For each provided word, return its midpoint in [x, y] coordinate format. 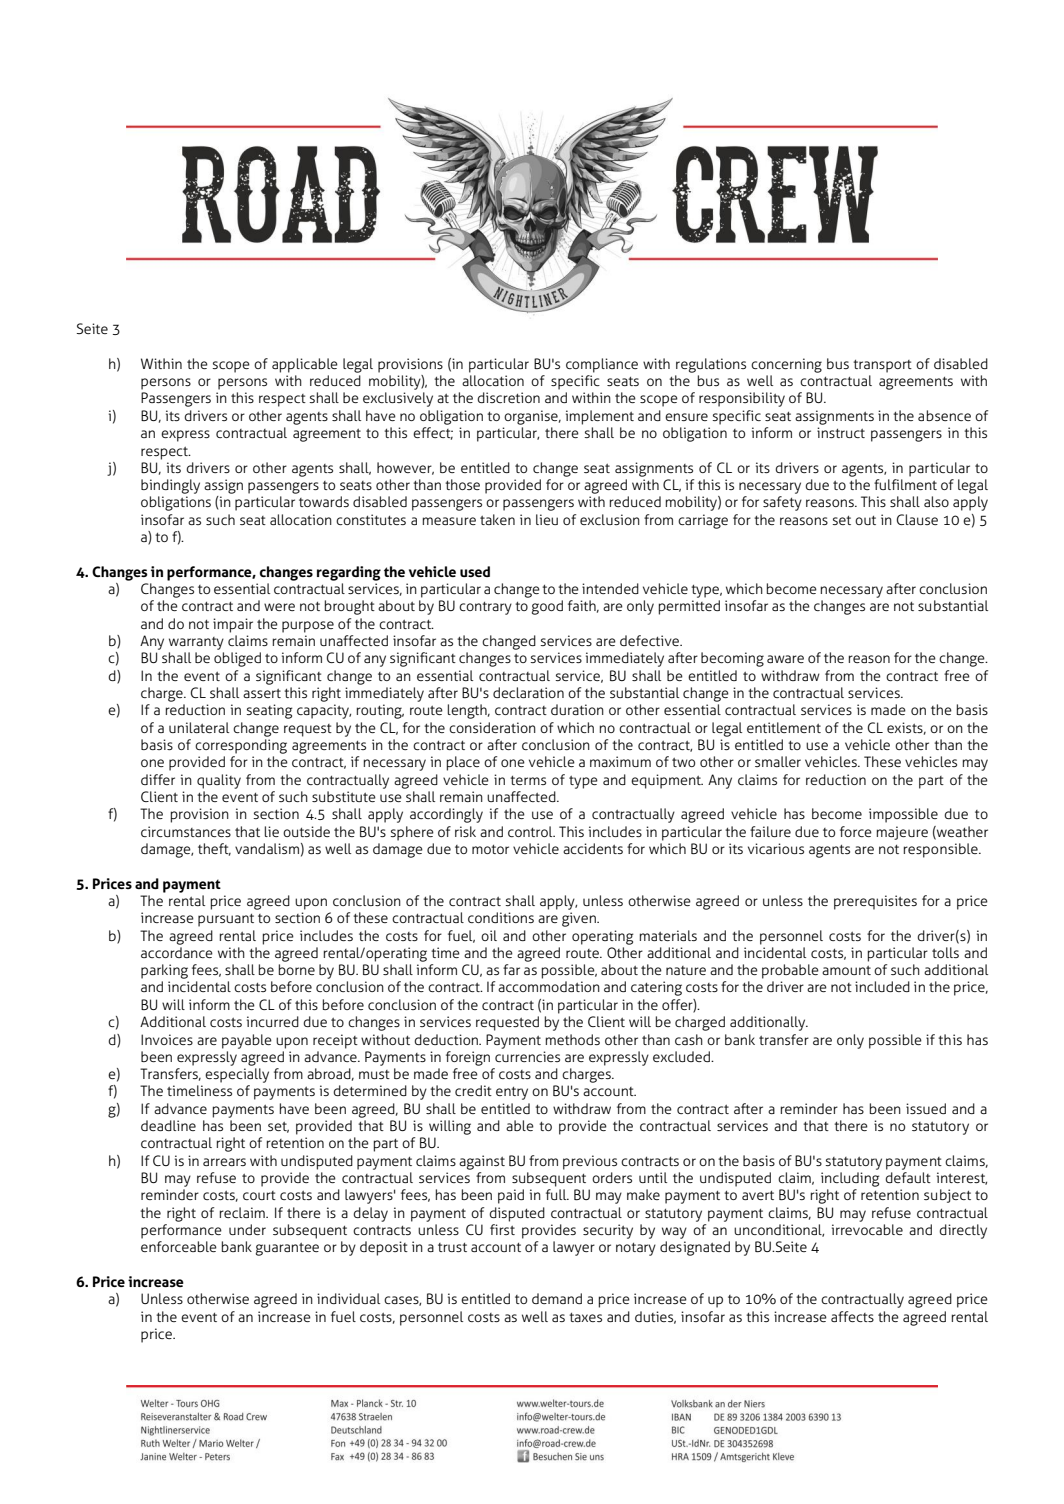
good [547, 607]
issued [926, 1108]
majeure [902, 833]
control [531, 831]
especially [237, 1075]
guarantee [287, 1249]
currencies [527, 1056]
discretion [508, 397]
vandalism [267, 848]
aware [785, 659]
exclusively [398, 399]
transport [882, 366]
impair [233, 625]
